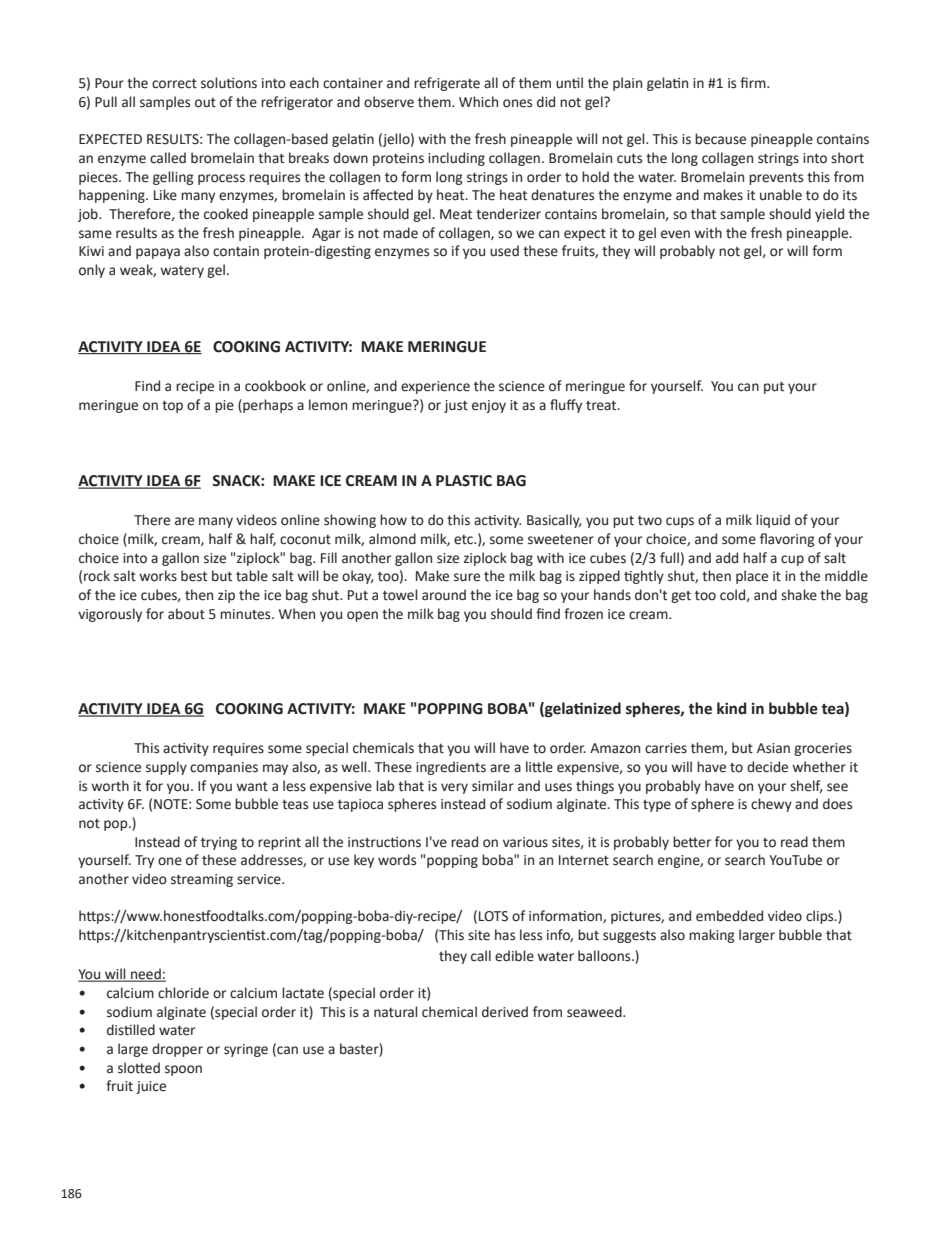 The image size is (952, 1233). Describe the element at coordinates (172, 407) in the image. I see `top` at that location.
